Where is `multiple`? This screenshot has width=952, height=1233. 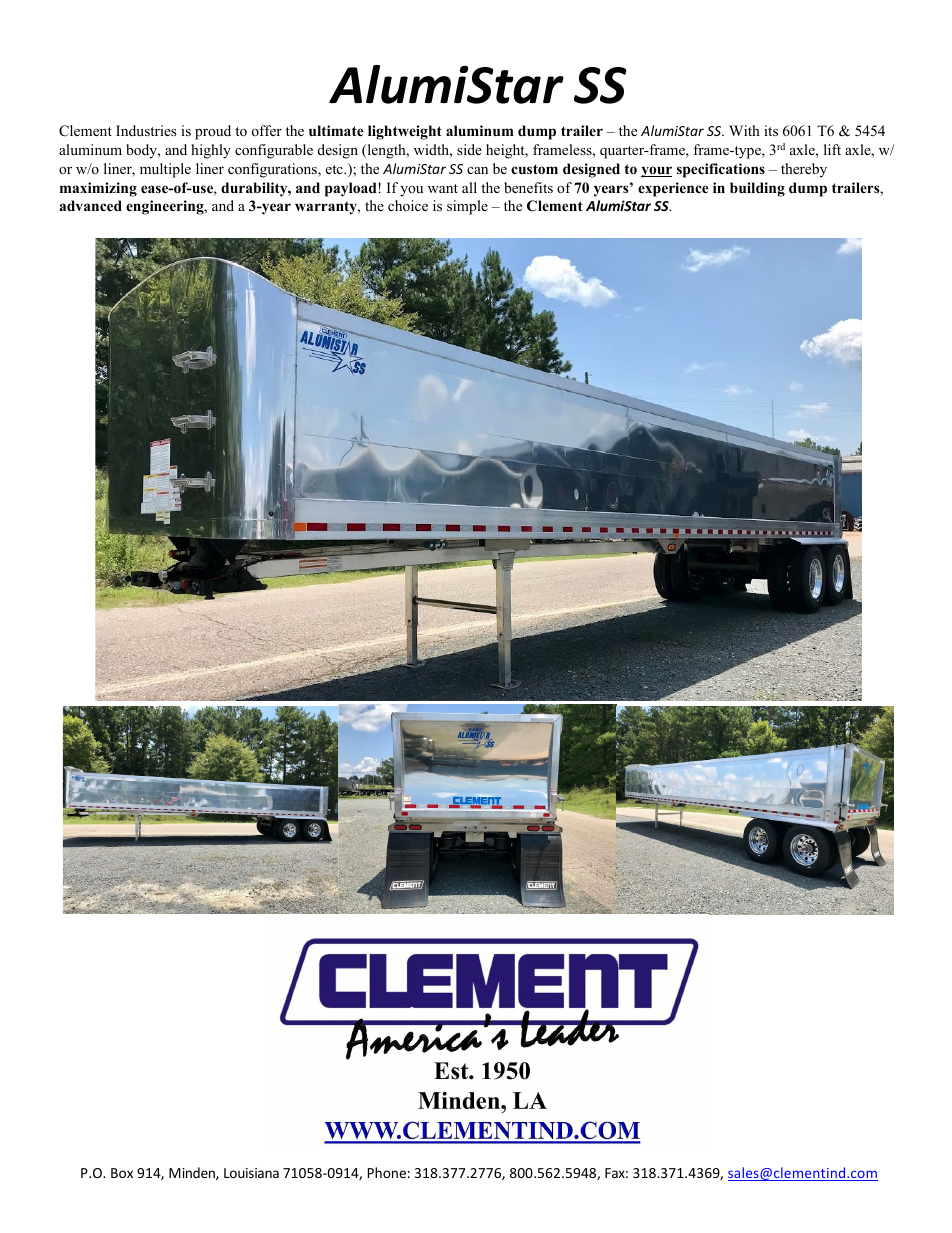
multiple is located at coordinates (165, 170).
